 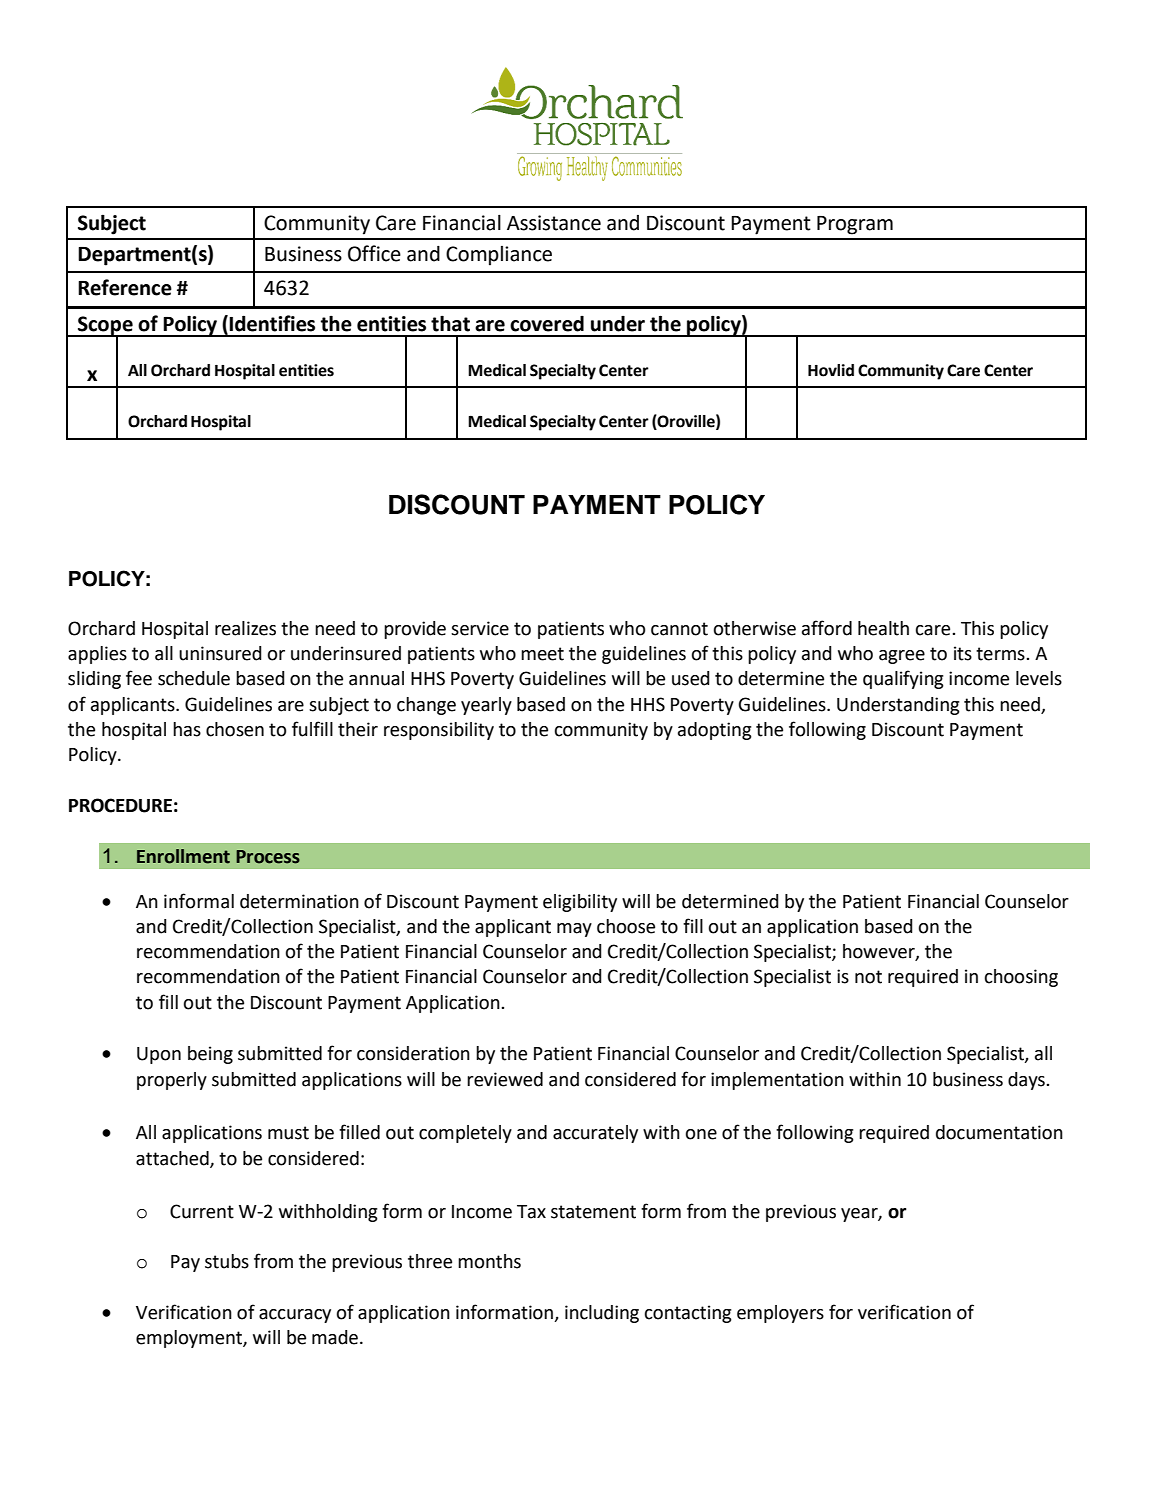 I want to click on Reference, so click(x=125, y=287).
